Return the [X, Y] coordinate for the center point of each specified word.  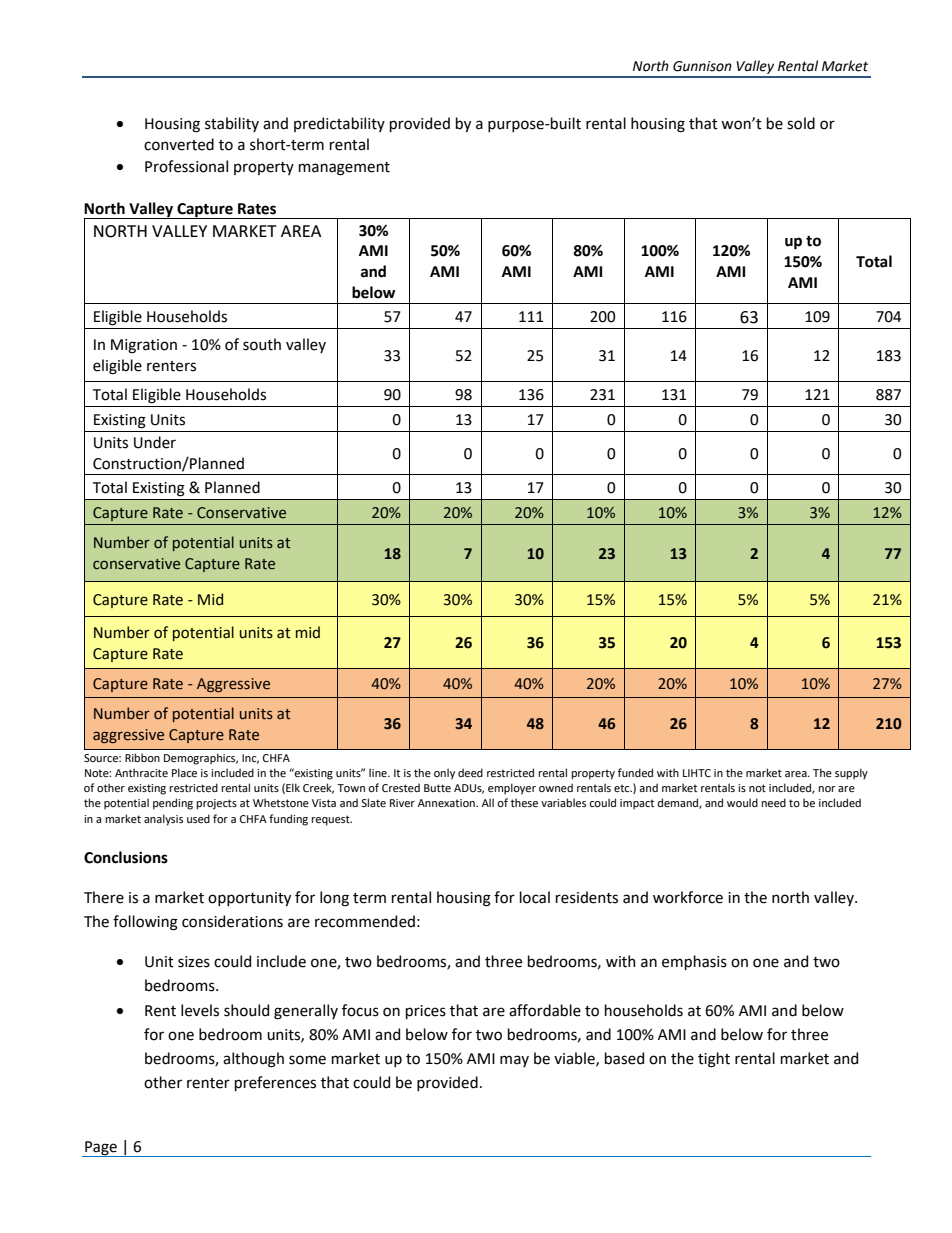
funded [635, 772]
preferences [275, 1083]
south [262, 344]
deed [470, 772]
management [344, 169]
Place [184, 772]
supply [851, 774]
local [535, 897]
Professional [186, 166]
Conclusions [126, 857]
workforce [688, 897]
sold [801, 123]
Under [155, 442]
